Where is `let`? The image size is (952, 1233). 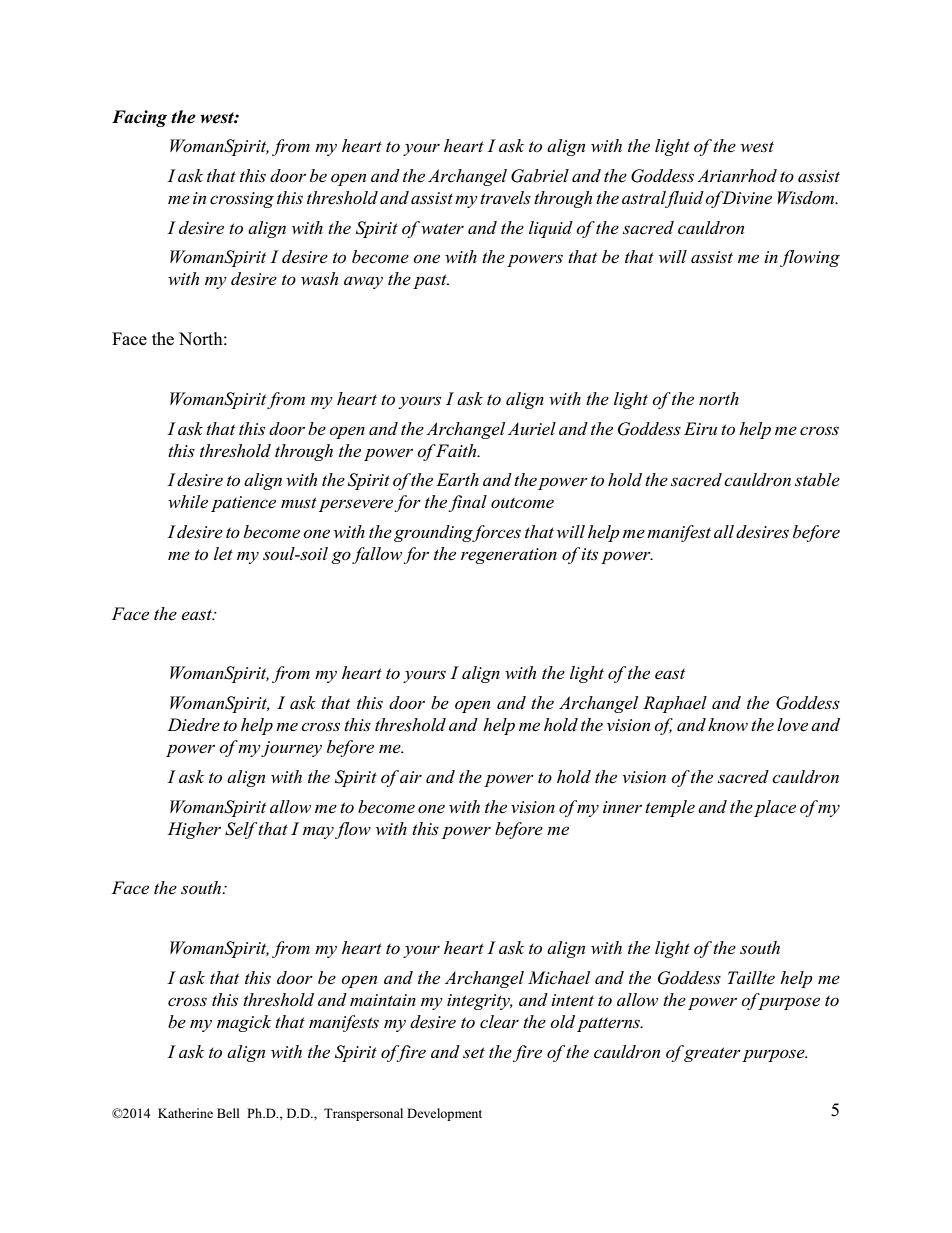
let is located at coordinates (223, 553).
